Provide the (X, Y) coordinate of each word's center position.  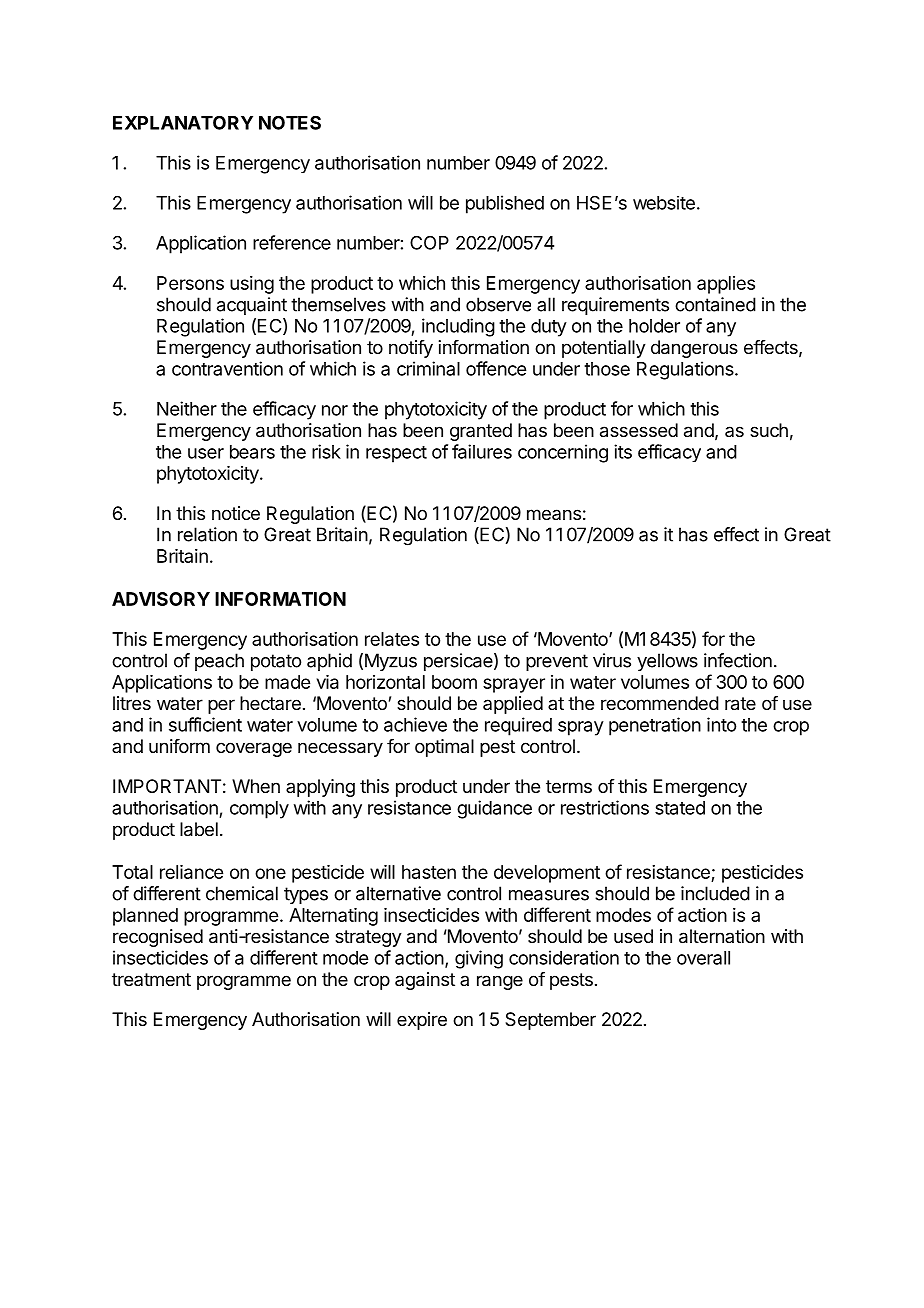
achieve (415, 724)
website (664, 203)
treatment (151, 979)
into (721, 724)
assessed (639, 430)
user (206, 453)
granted (481, 432)
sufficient (205, 724)
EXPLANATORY (183, 122)
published (505, 204)
